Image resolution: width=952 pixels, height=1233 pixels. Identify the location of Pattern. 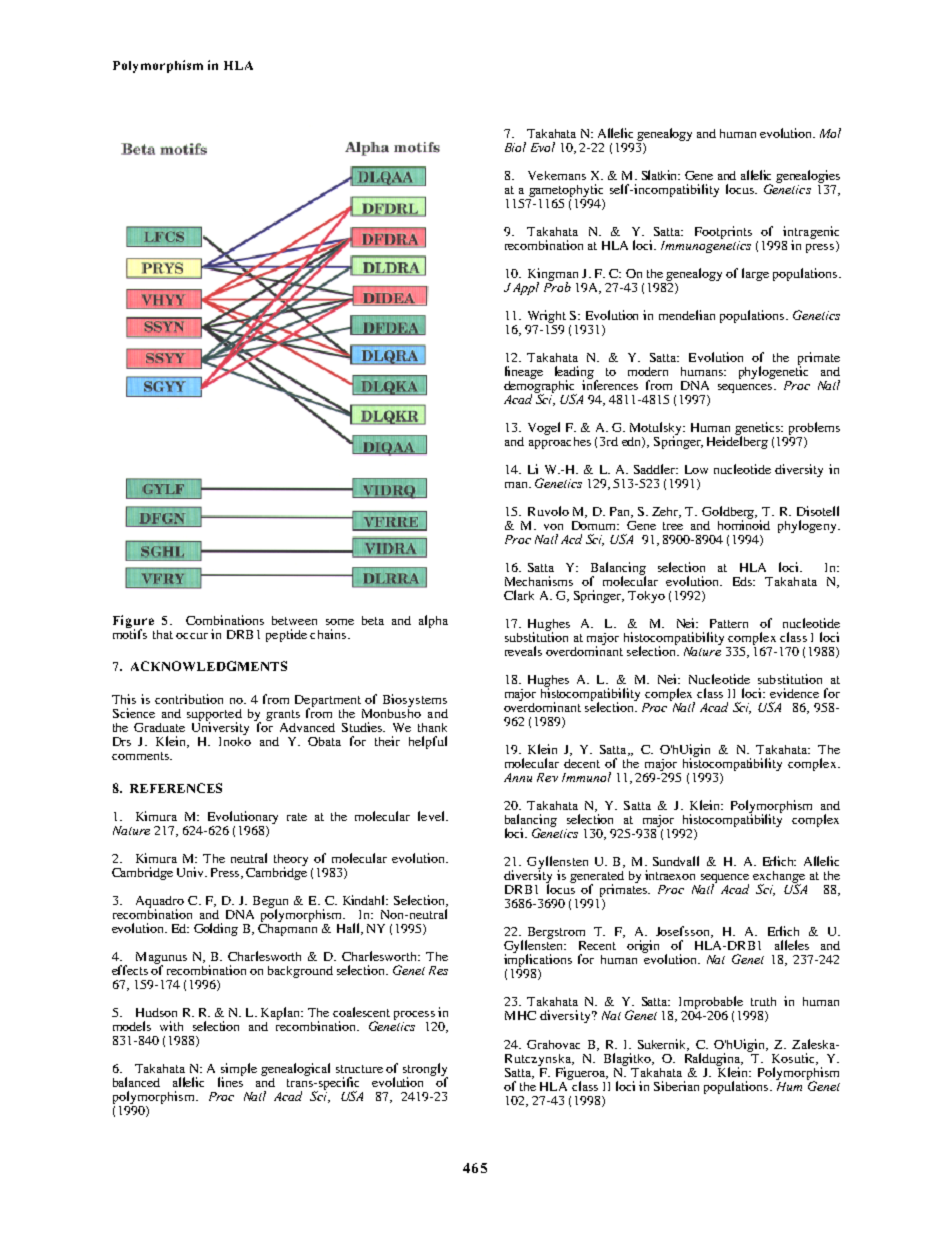
(729, 623).
